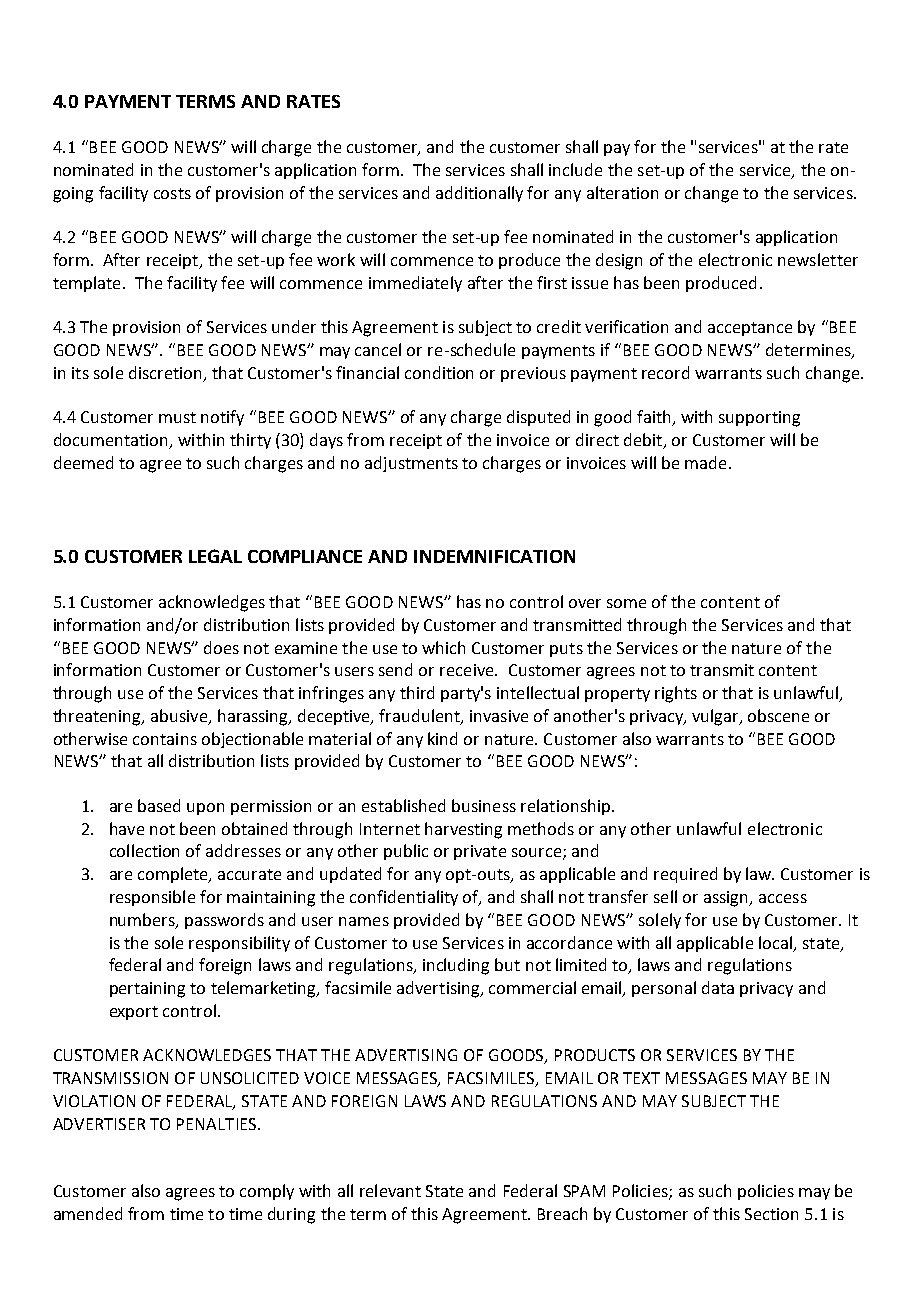  I want to click on adjustments, so click(411, 464).
